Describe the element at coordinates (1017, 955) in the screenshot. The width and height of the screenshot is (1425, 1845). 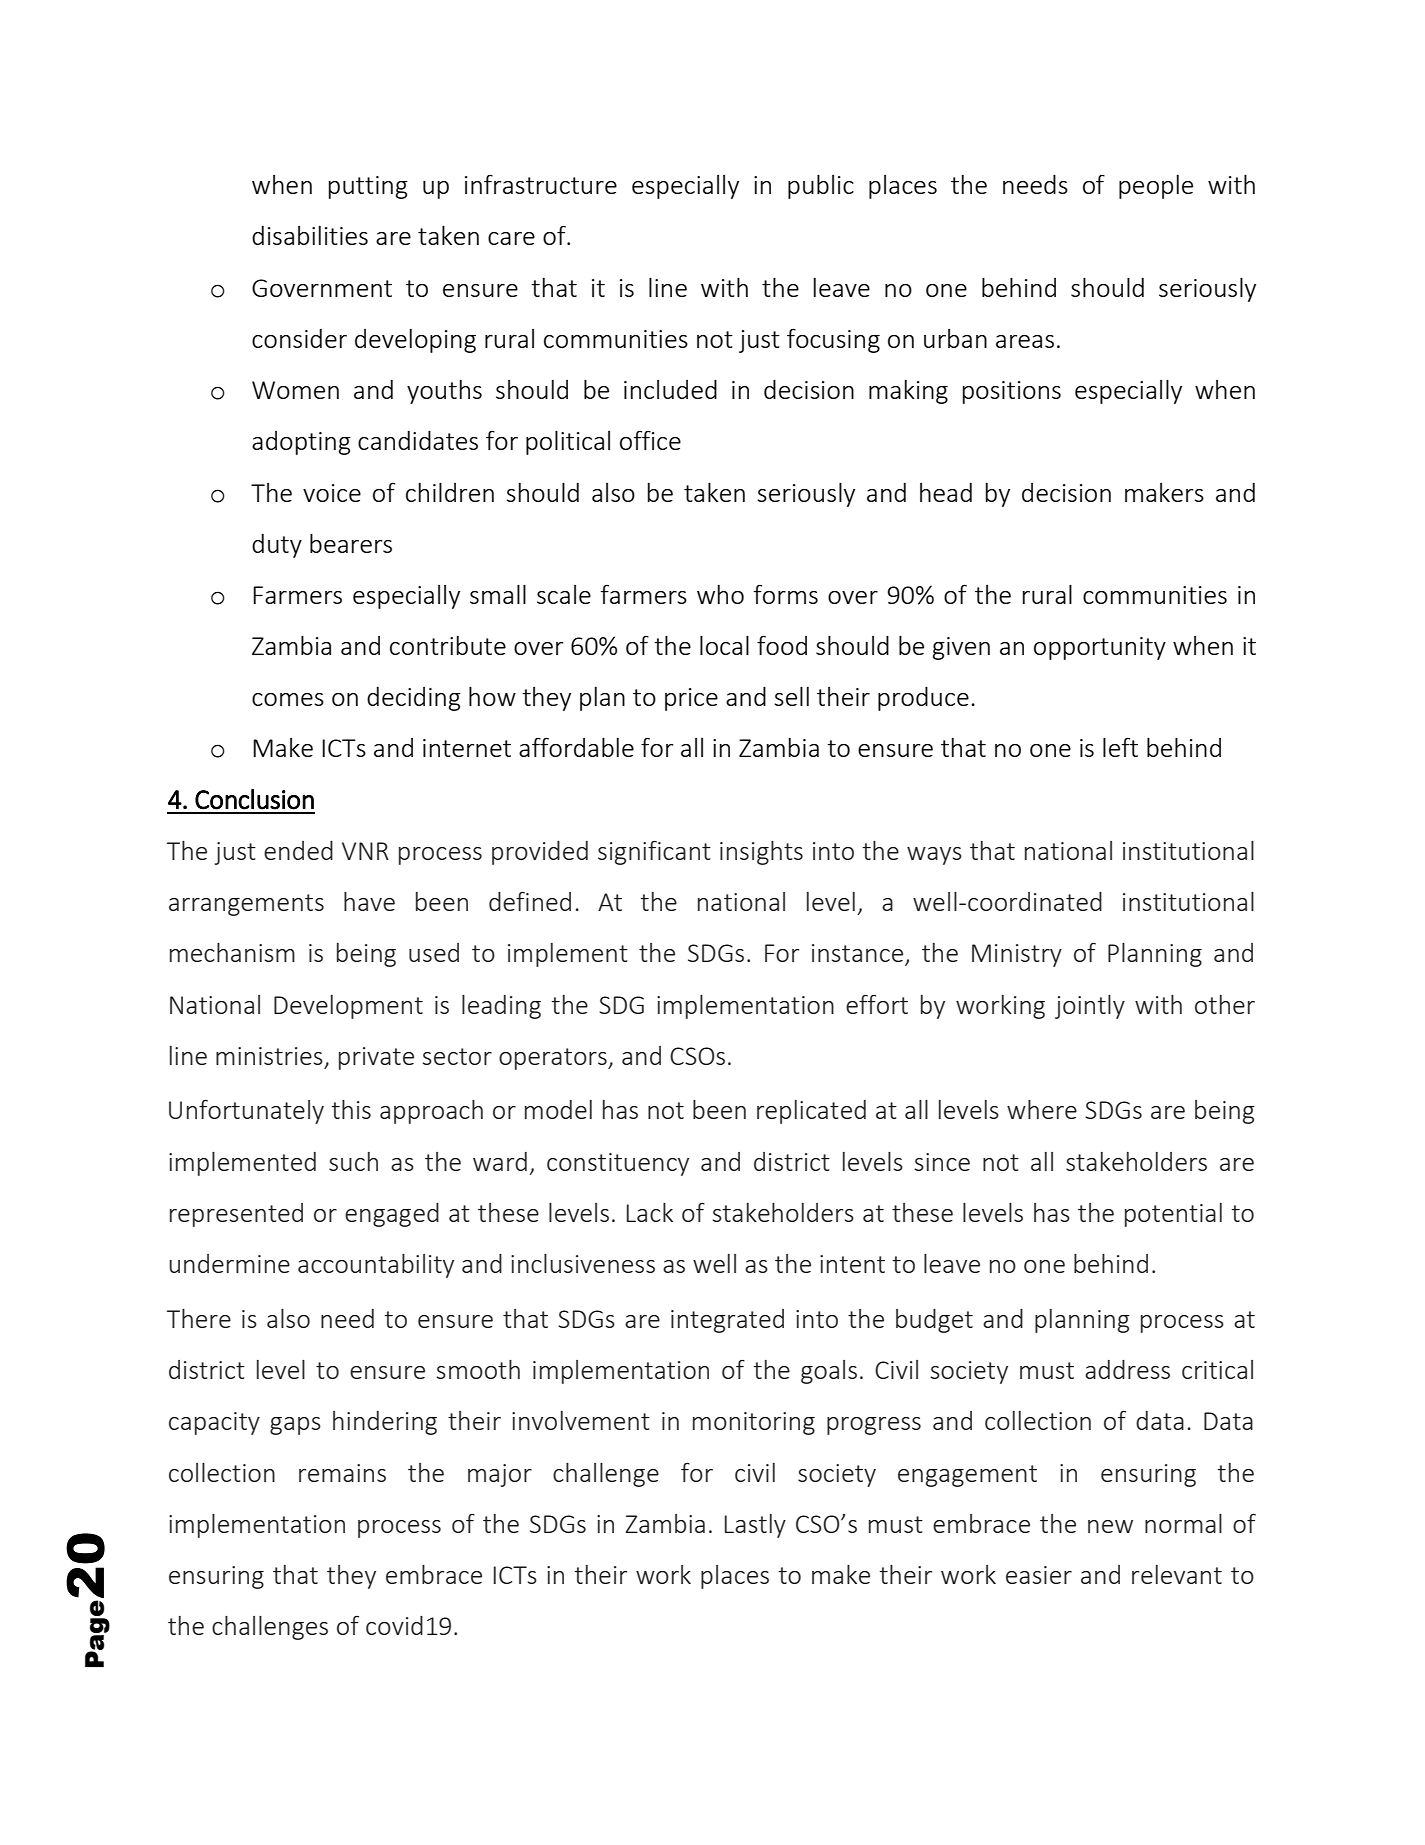
I see `Ministry` at that location.
